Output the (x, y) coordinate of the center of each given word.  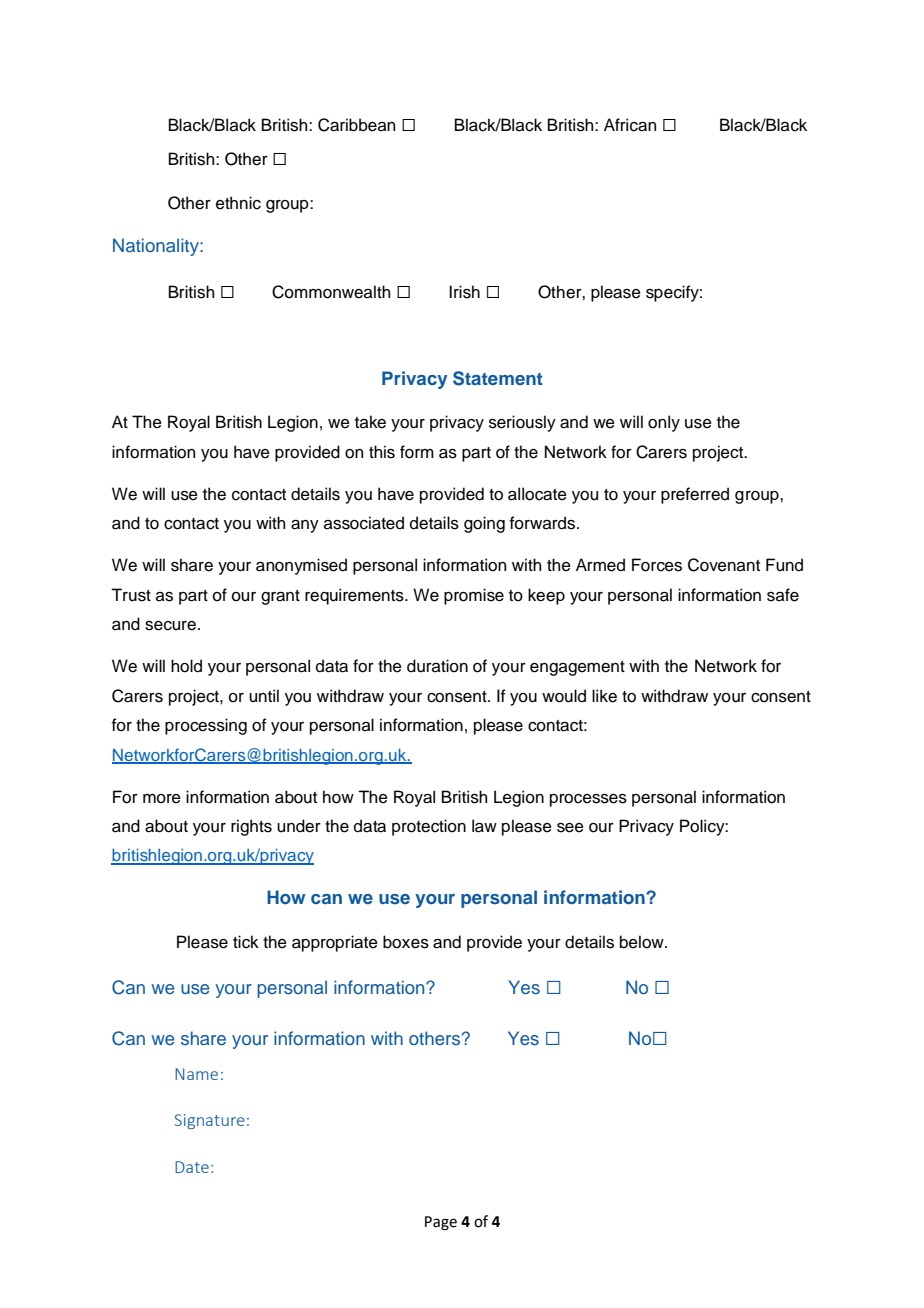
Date (192, 1167)
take (370, 422)
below (643, 942)
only (664, 423)
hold (186, 666)
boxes (406, 942)
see (570, 828)
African (630, 125)
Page (441, 1223)
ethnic (238, 203)
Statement (498, 378)
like (604, 696)
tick (246, 942)
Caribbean (356, 125)
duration (437, 666)
